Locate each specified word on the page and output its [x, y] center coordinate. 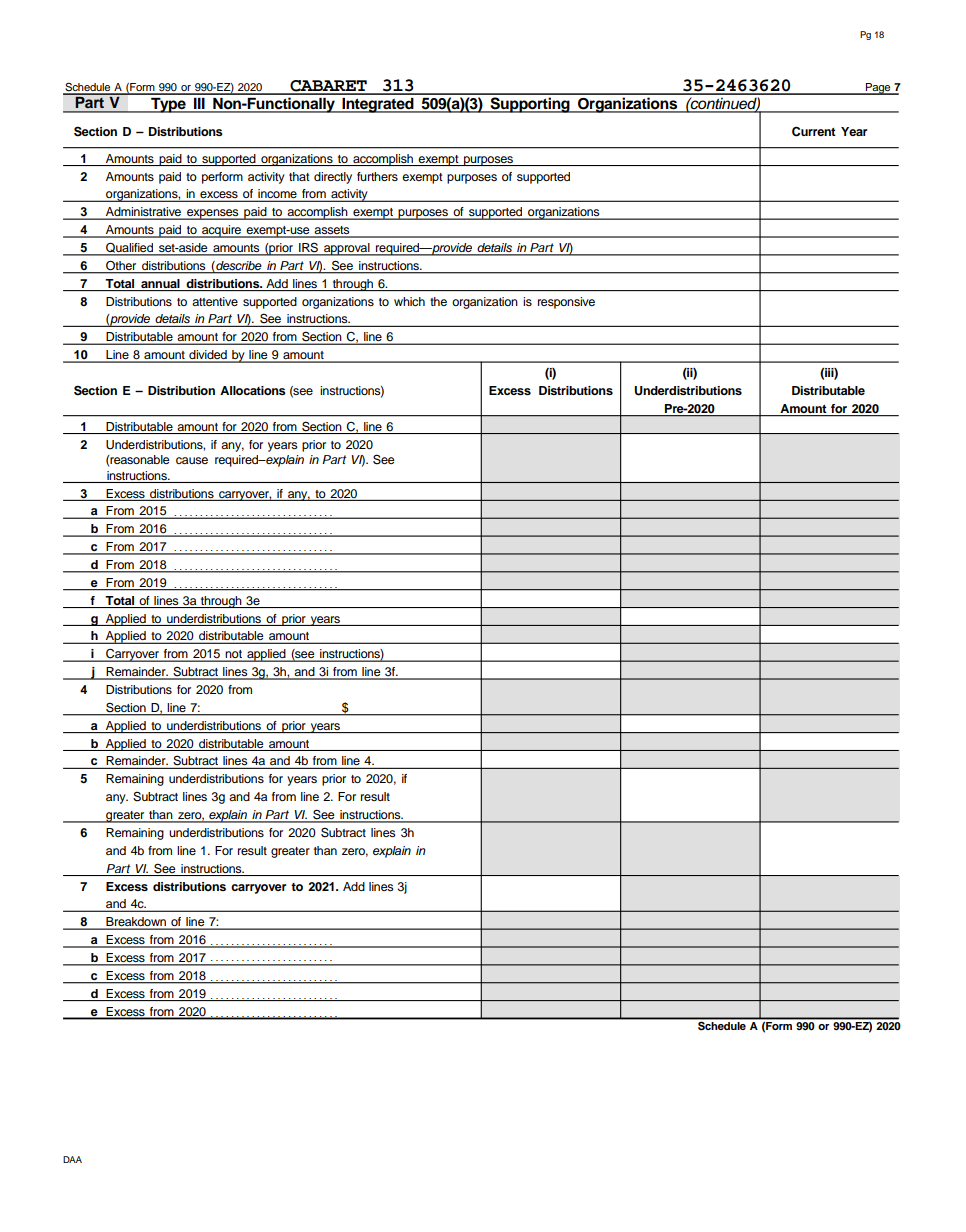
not [234, 655]
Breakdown [136, 923]
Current [814, 131]
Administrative [144, 213]
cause [192, 460]
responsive [566, 303]
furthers [377, 176]
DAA [72, 1159]
